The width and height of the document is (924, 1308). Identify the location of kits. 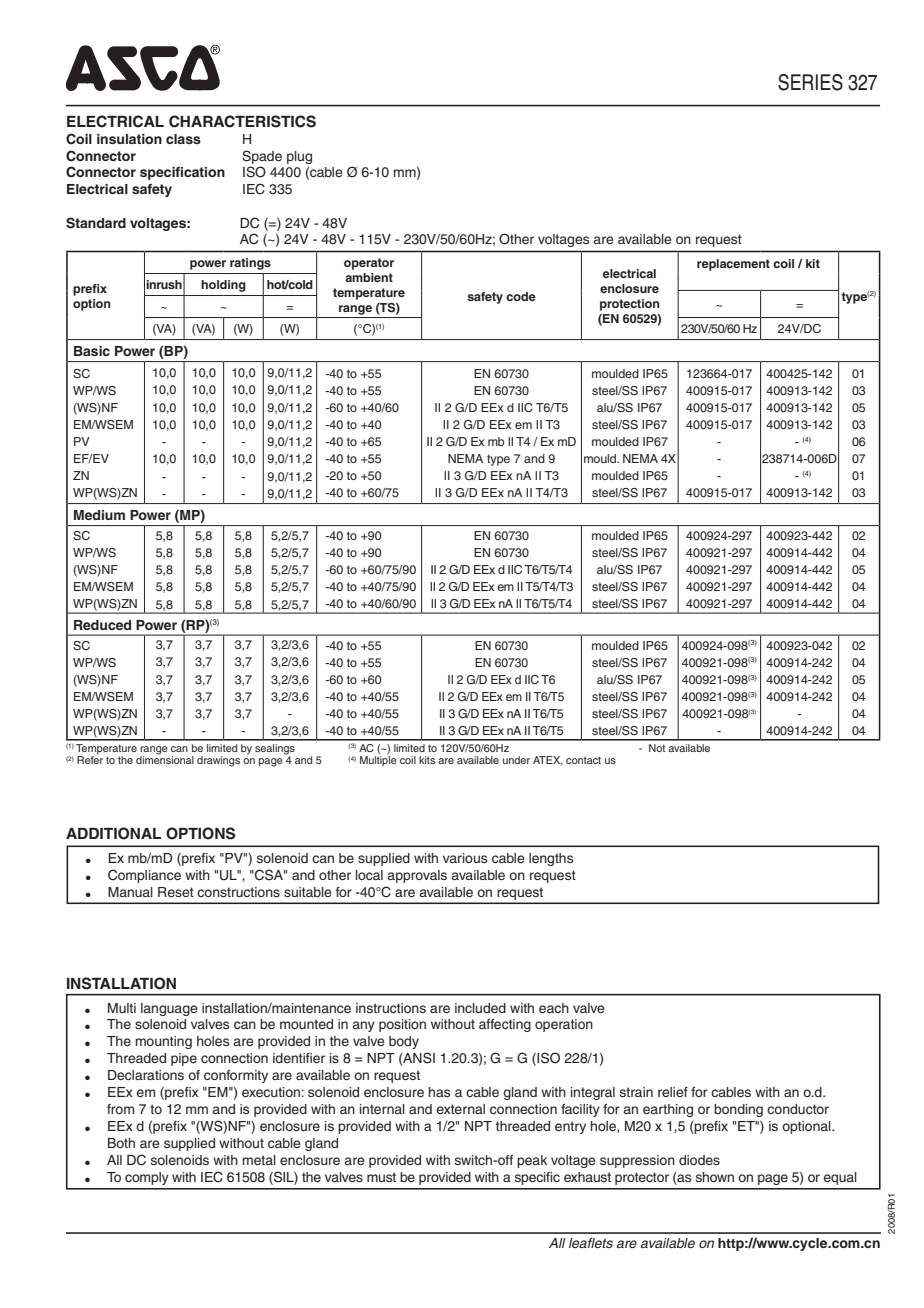
(427, 760).
